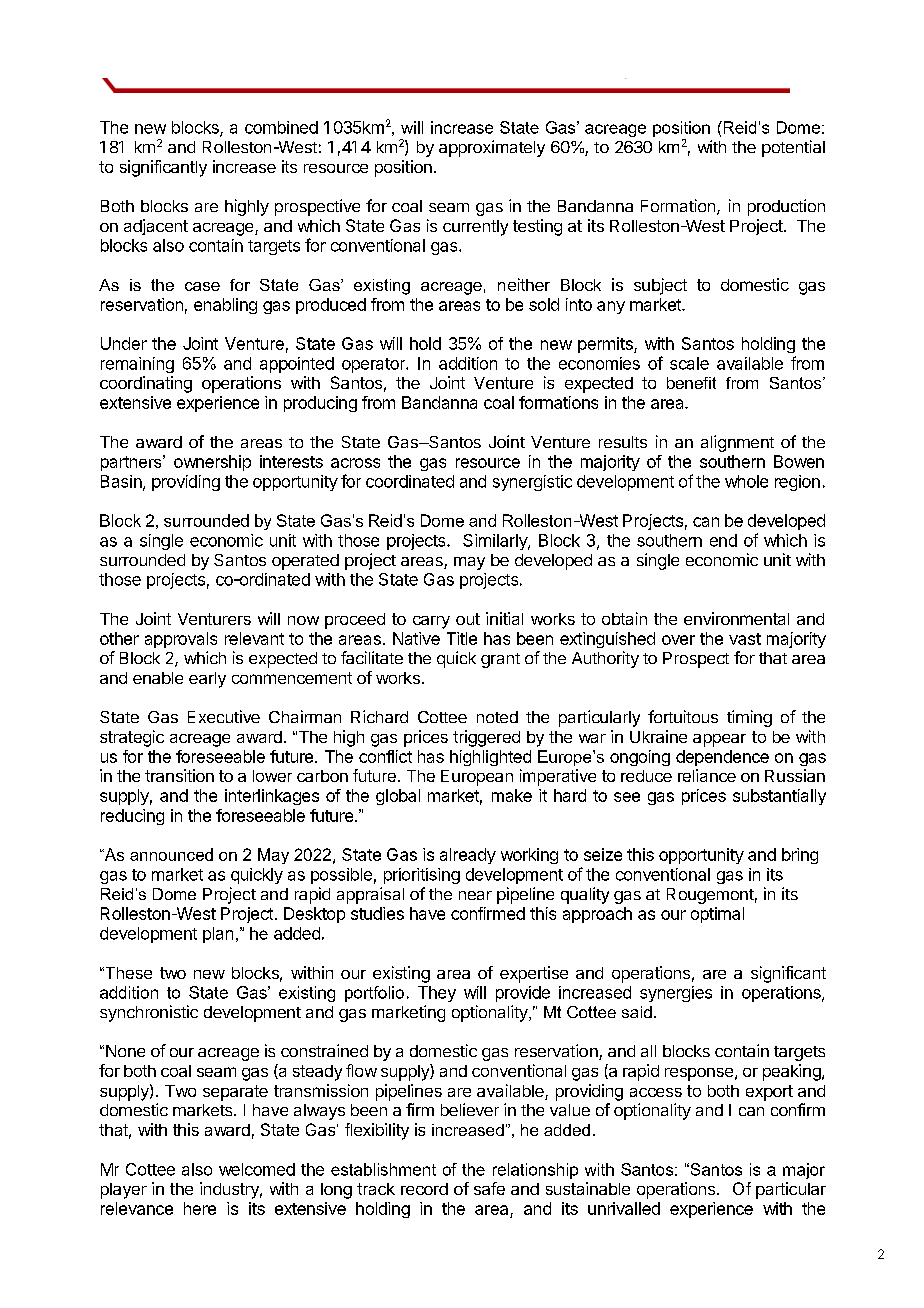 The image size is (924, 1308). Describe the element at coordinates (717, 915) in the document. I see `optimal` at that location.
